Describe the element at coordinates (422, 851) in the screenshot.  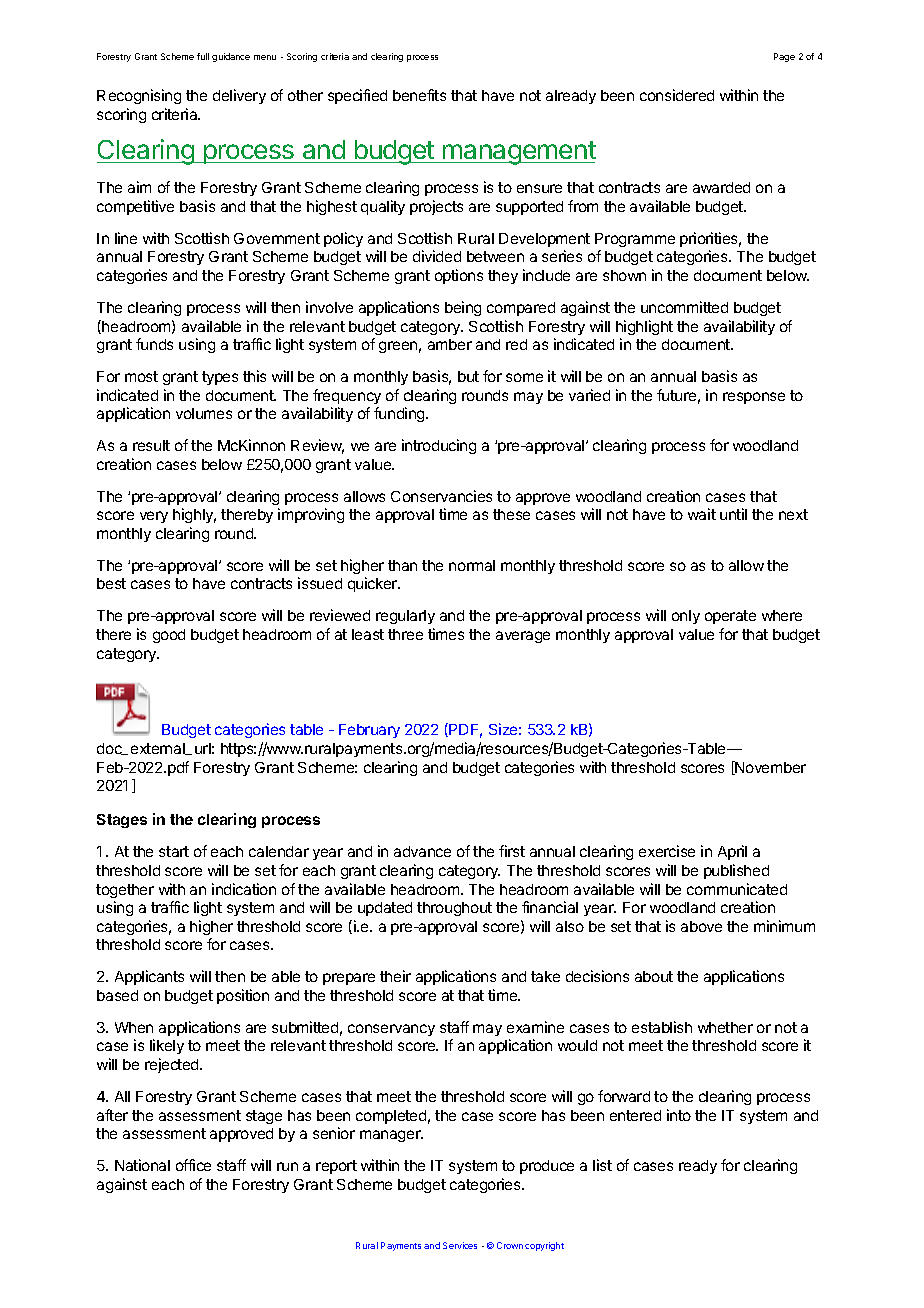
I see `advance` at that location.
